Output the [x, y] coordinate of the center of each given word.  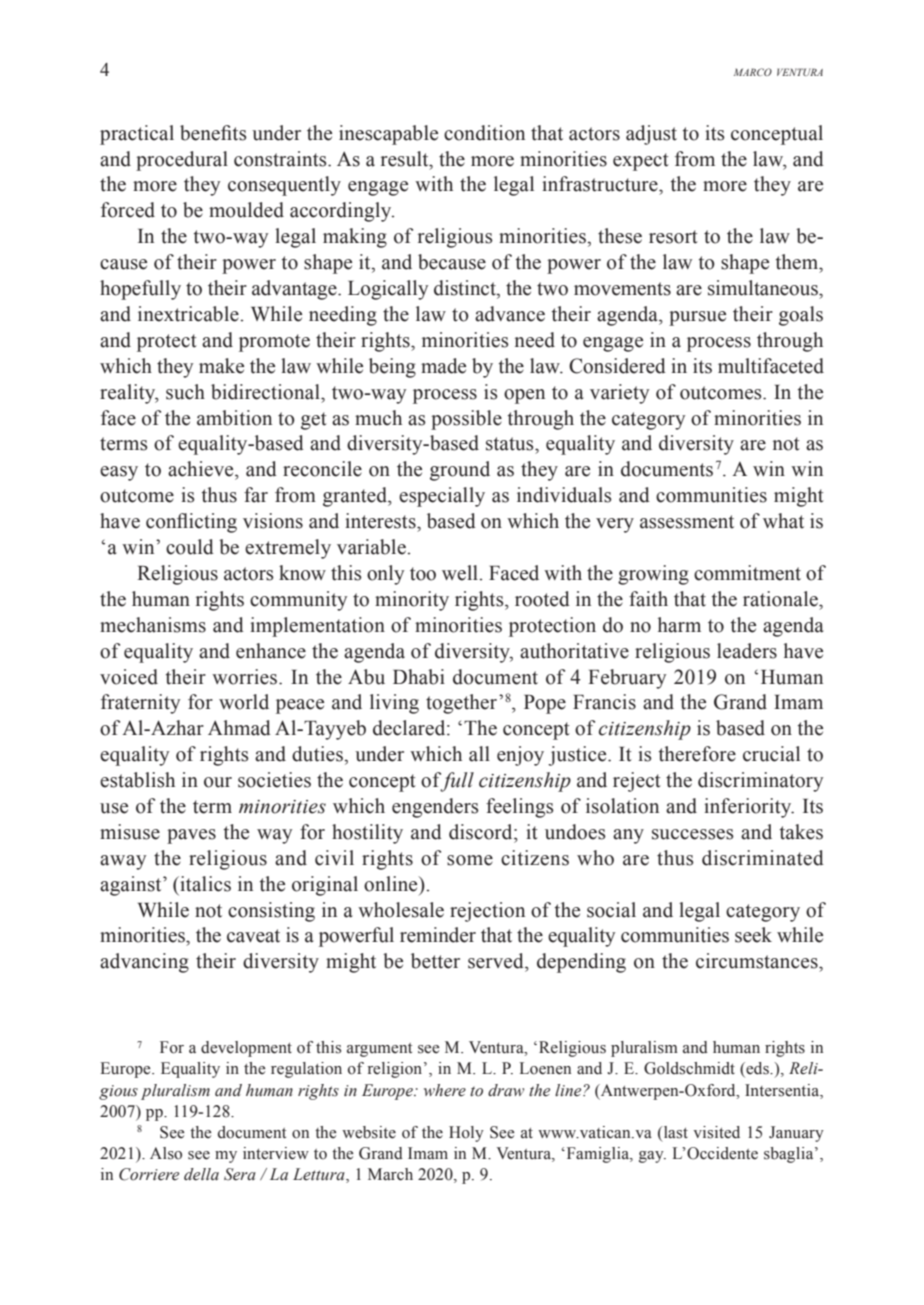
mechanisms [153, 625]
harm [679, 625]
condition [484, 133]
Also [166, 1153]
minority [412, 601]
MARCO [753, 72]
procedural [182, 161]
